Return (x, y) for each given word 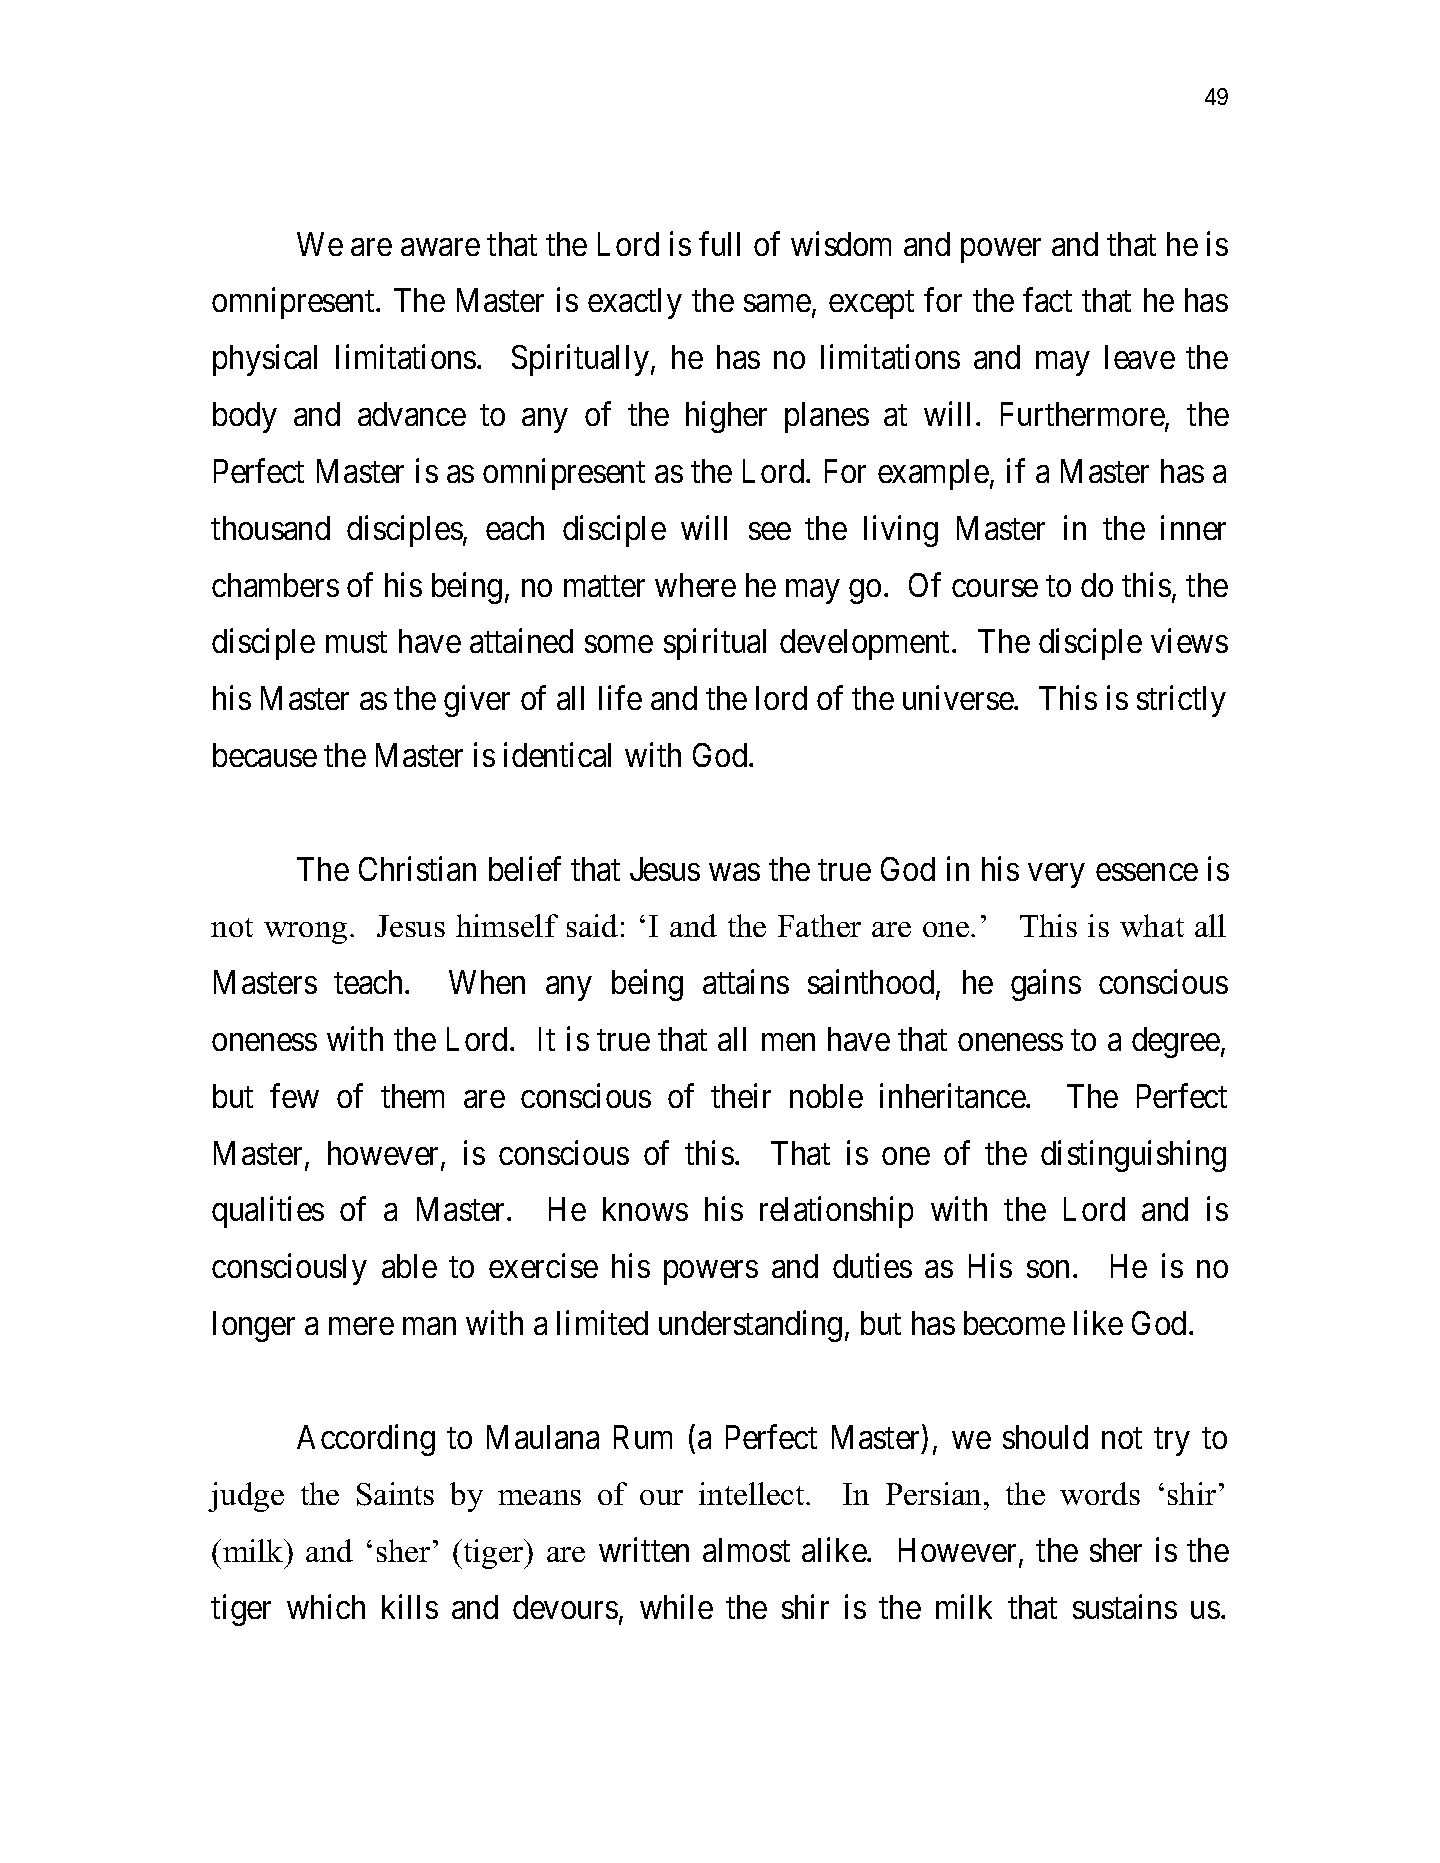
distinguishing (1133, 1156)
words (1100, 1493)
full (719, 243)
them (412, 1096)
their (741, 1095)
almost (746, 1550)
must (356, 642)
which (326, 1607)
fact (1047, 300)
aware (440, 247)
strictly (1181, 701)
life (620, 698)
